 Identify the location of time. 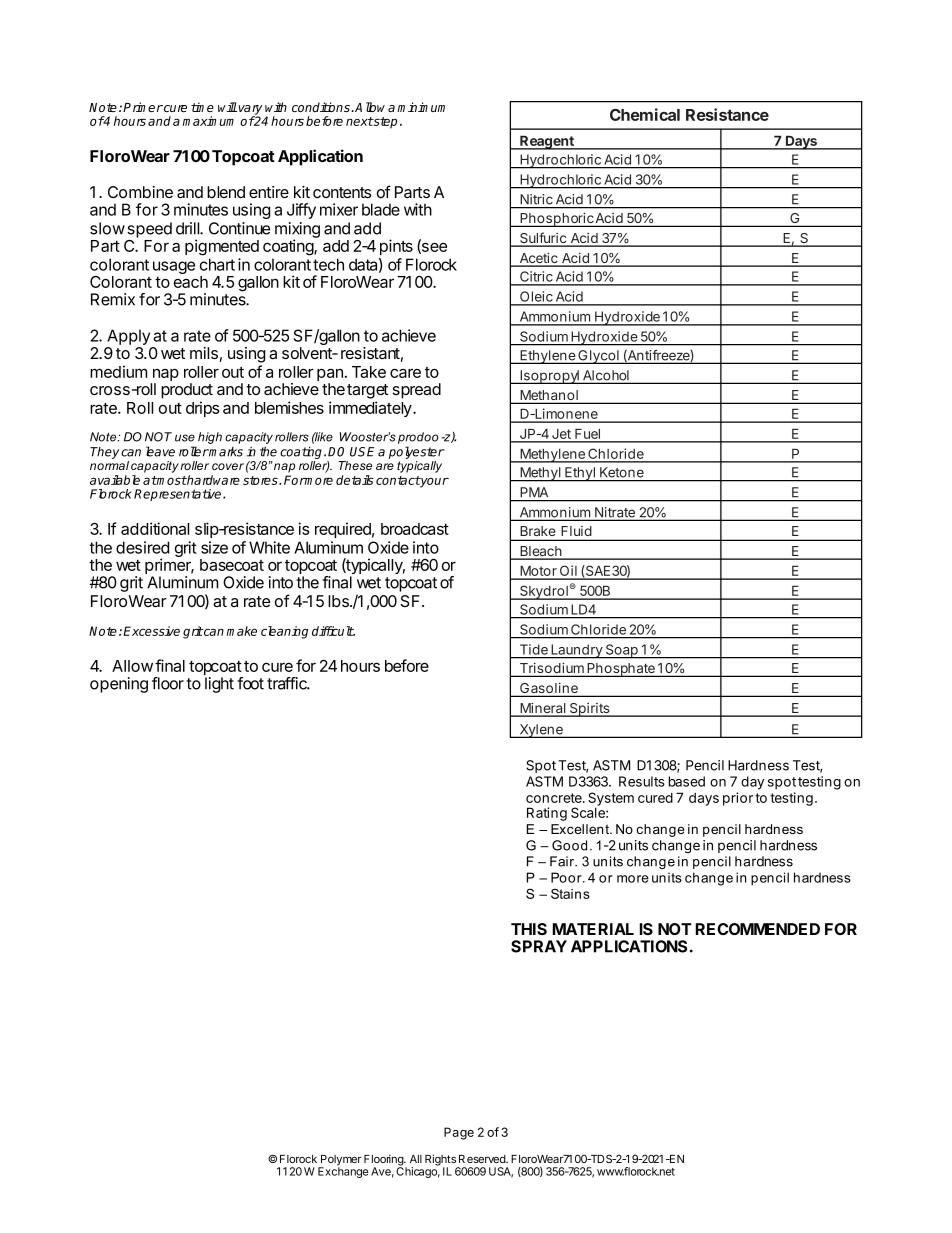
(202, 107).
